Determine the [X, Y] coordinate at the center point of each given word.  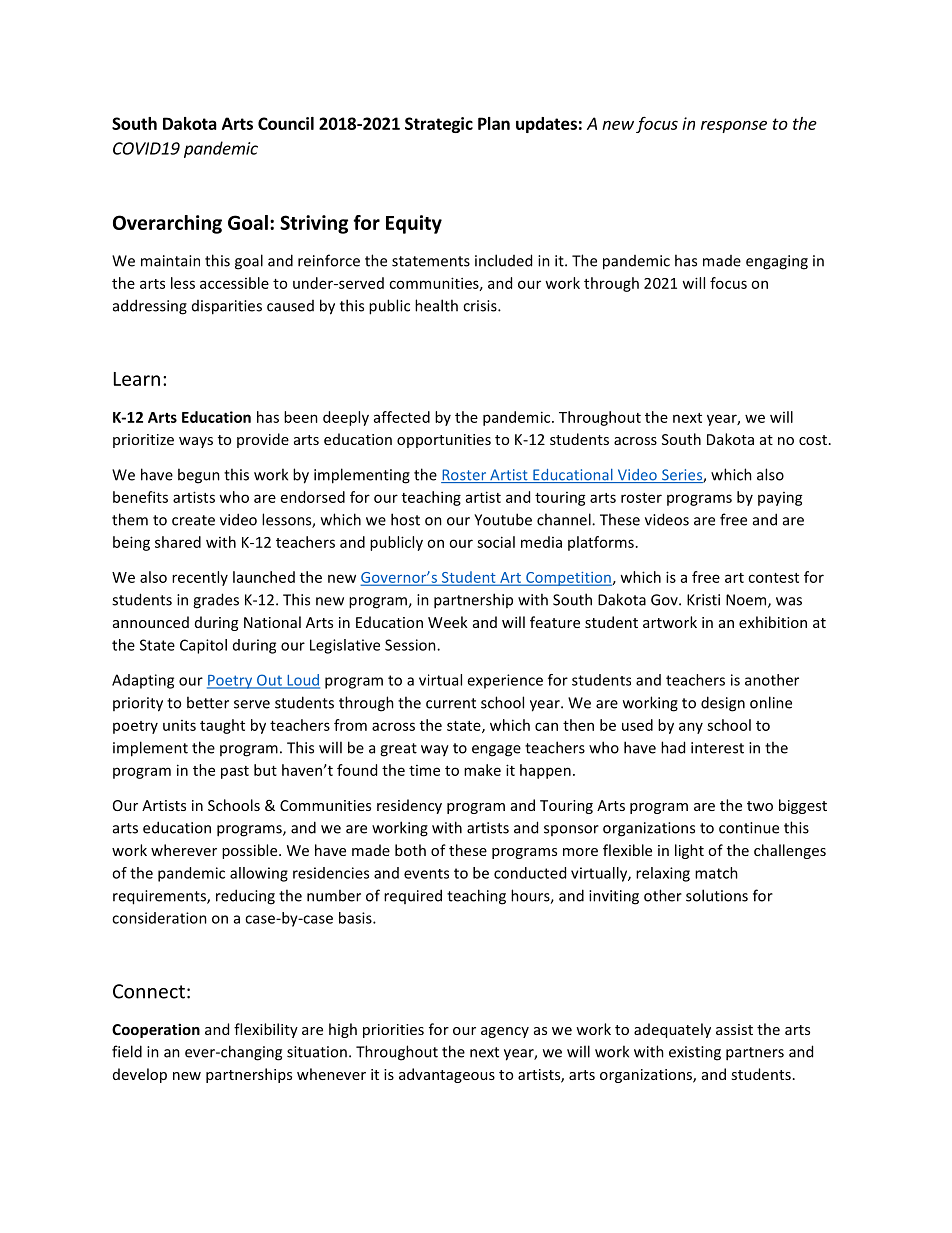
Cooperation [156, 1030]
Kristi [703, 600]
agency [505, 1032]
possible [251, 851]
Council [286, 123]
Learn [137, 379]
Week [448, 622]
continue [749, 828]
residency [409, 806]
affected [402, 417]
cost [813, 440]
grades [216, 601]
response [734, 126]
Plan [494, 123]
